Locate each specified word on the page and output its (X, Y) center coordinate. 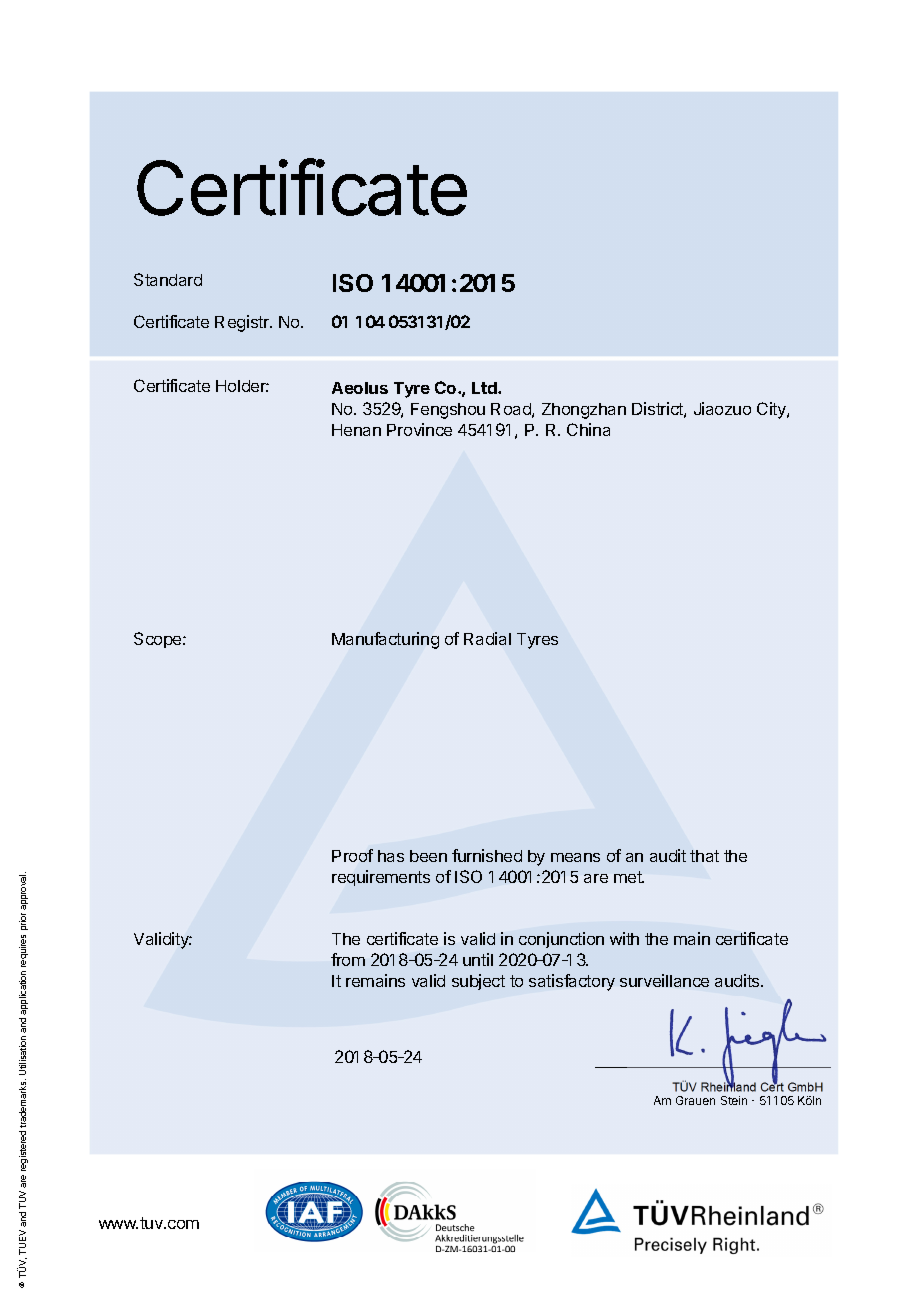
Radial (487, 638)
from (348, 959)
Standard (168, 279)
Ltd (485, 388)
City (772, 410)
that (704, 856)
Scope (159, 640)
